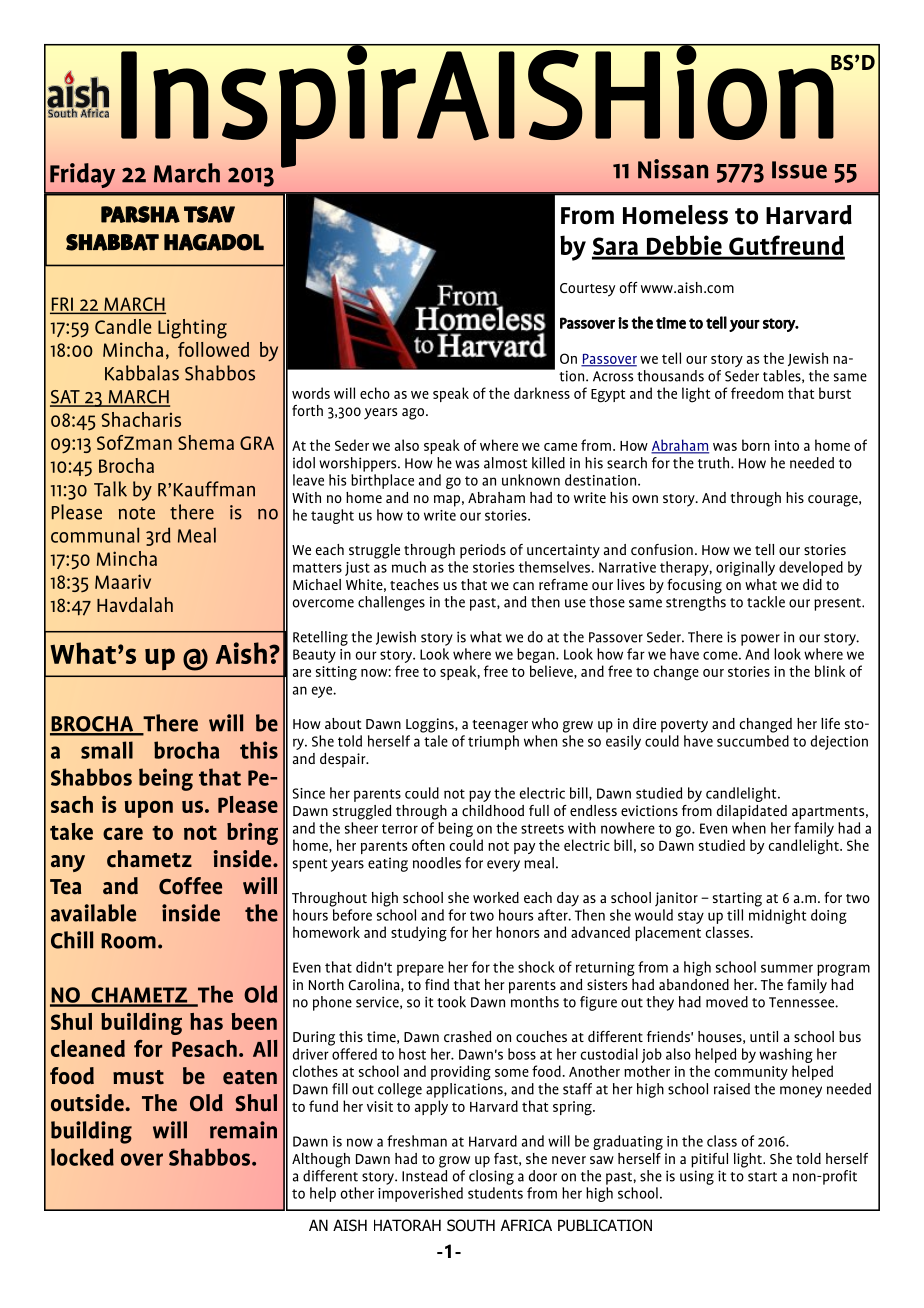 Image resolution: width=924 pixels, height=1308 pixels. Describe the element at coordinates (137, 513) in the screenshot. I see `note` at that location.
